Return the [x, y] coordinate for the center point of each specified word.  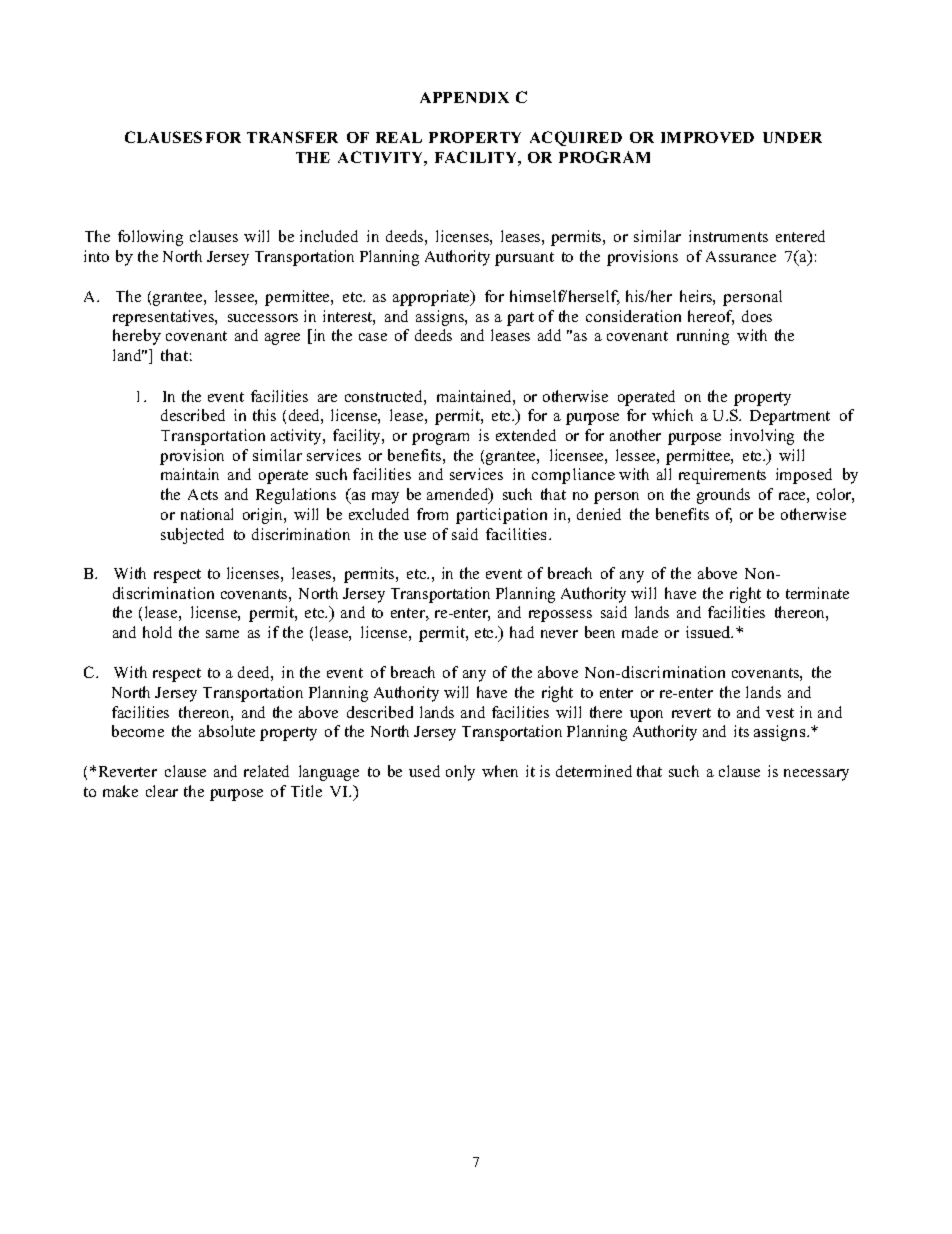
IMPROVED [707, 137]
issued [709, 632]
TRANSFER [292, 137]
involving [762, 437]
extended [526, 435]
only [460, 773]
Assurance [741, 256]
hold [157, 632]
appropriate [432, 298]
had [522, 632]
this [264, 415]
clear [162, 791]
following [150, 238]
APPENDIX [464, 97]
